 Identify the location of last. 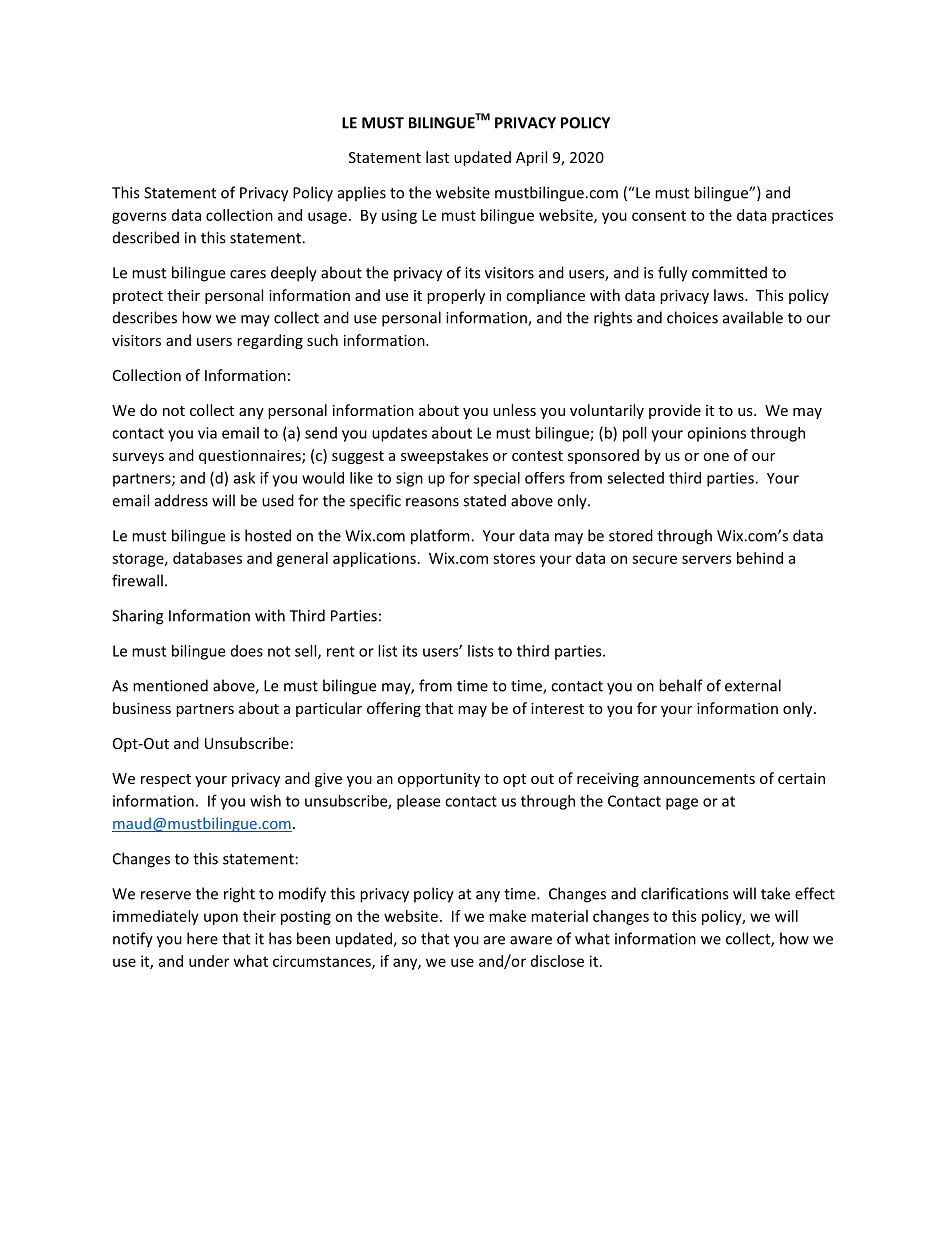
(437, 157).
